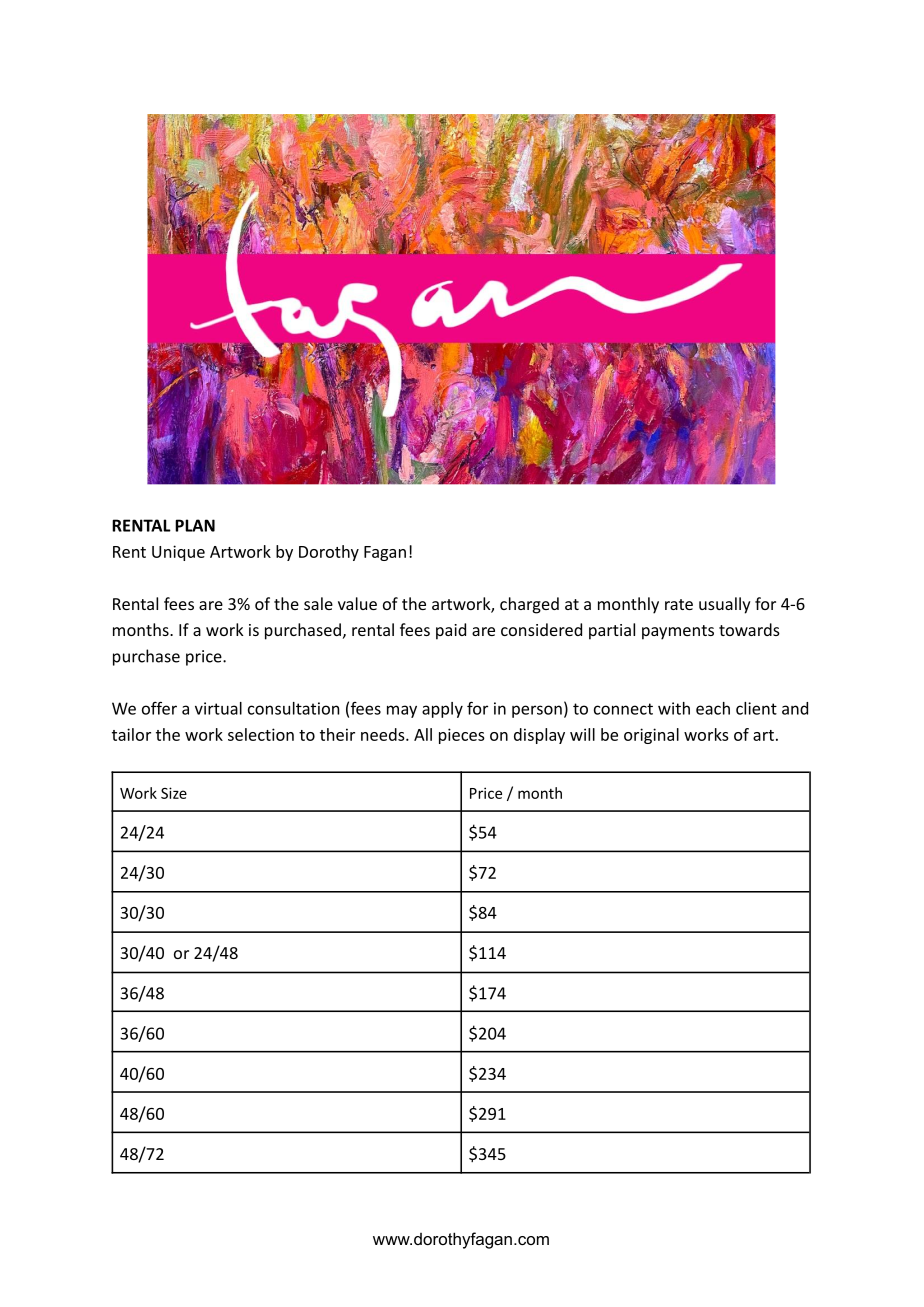 The width and height of the image is (924, 1307). I want to click on rate, so click(679, 604).
